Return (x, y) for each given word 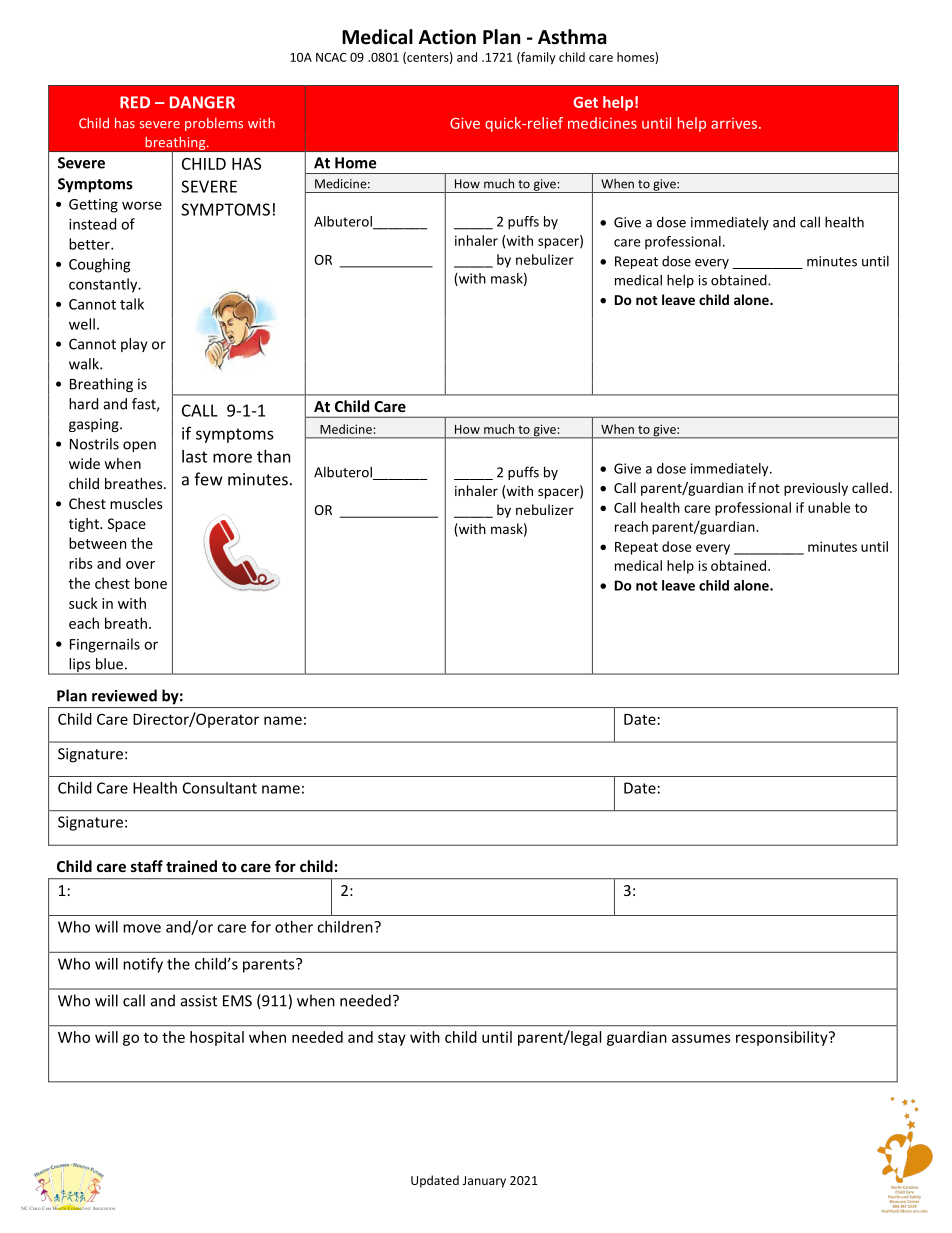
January (484, 1182)
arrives (735, 123)
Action (447, 37)
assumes (701, 1038)
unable (829, 507)
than (274, 456)
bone (151, 583)
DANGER (202, 102)
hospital (217, 1038)
